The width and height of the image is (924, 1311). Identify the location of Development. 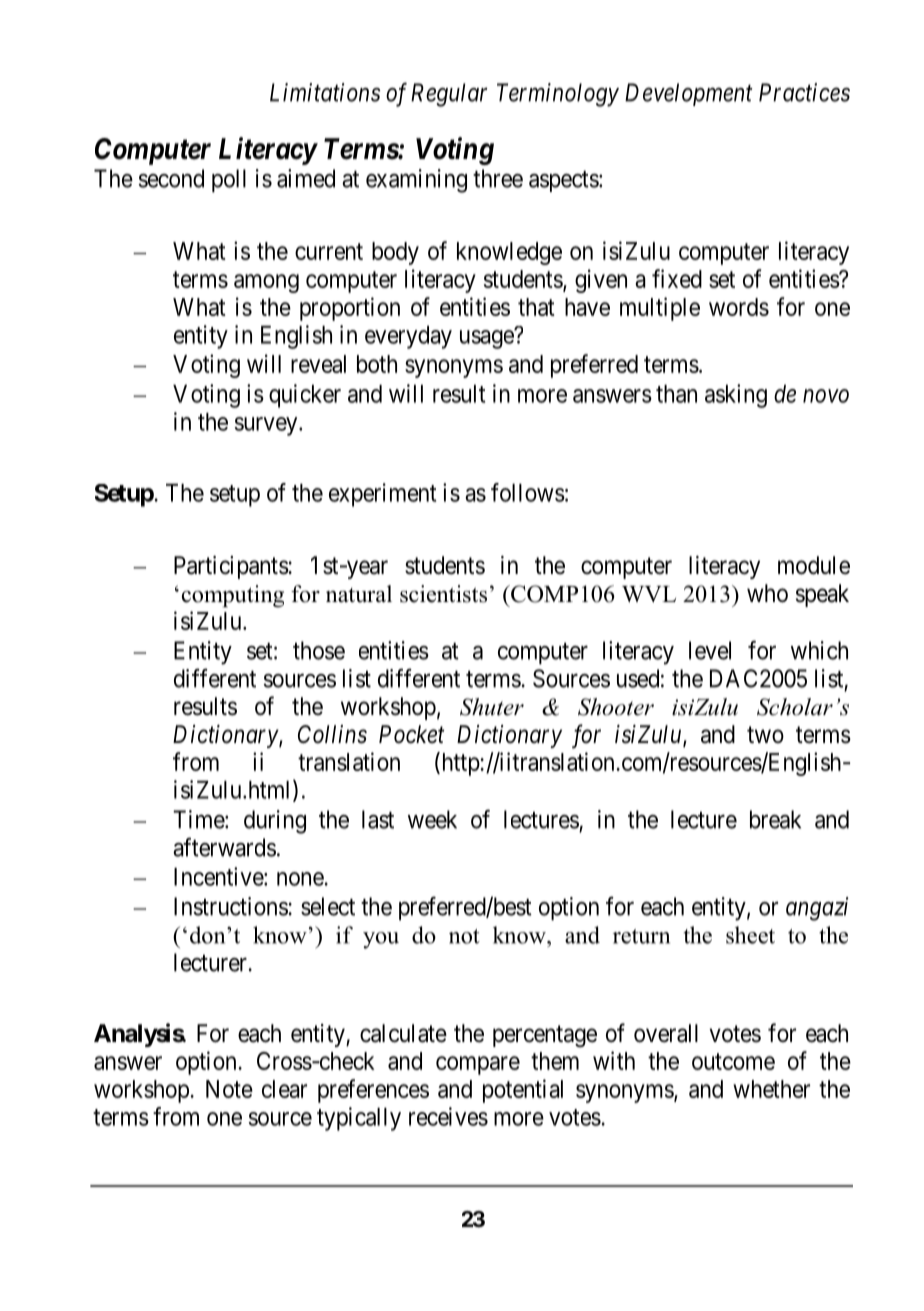
(689, 94).
